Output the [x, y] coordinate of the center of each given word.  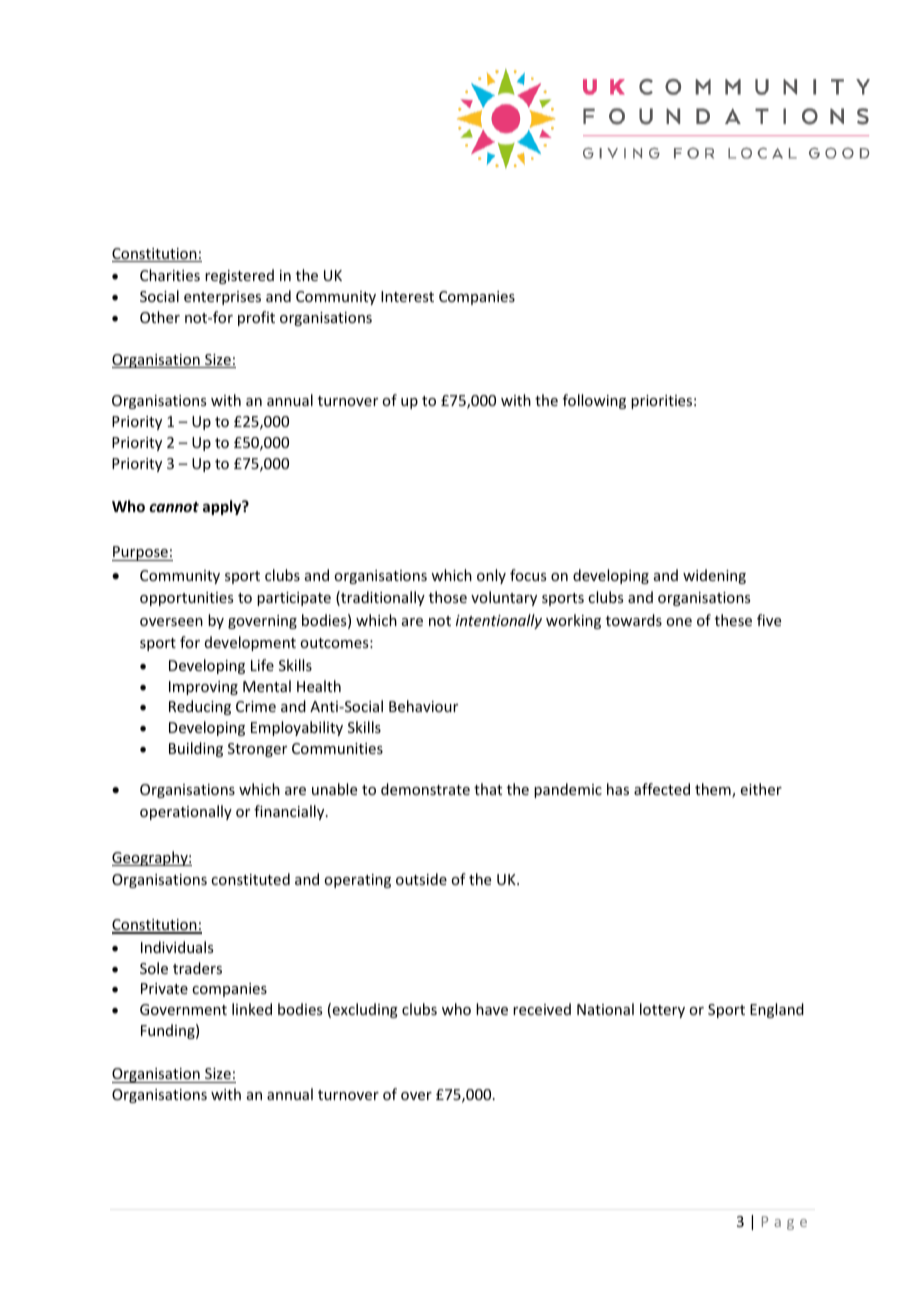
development [250, 643]
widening [714, 576]
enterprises [222, 298]
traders [197, 968]
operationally [186, 812]
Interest [407, 296]
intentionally [499, 621]
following [594, 401]
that [488, 789]
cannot [174, 507]
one [679, 622]
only [491, 576]
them [714, 790]
